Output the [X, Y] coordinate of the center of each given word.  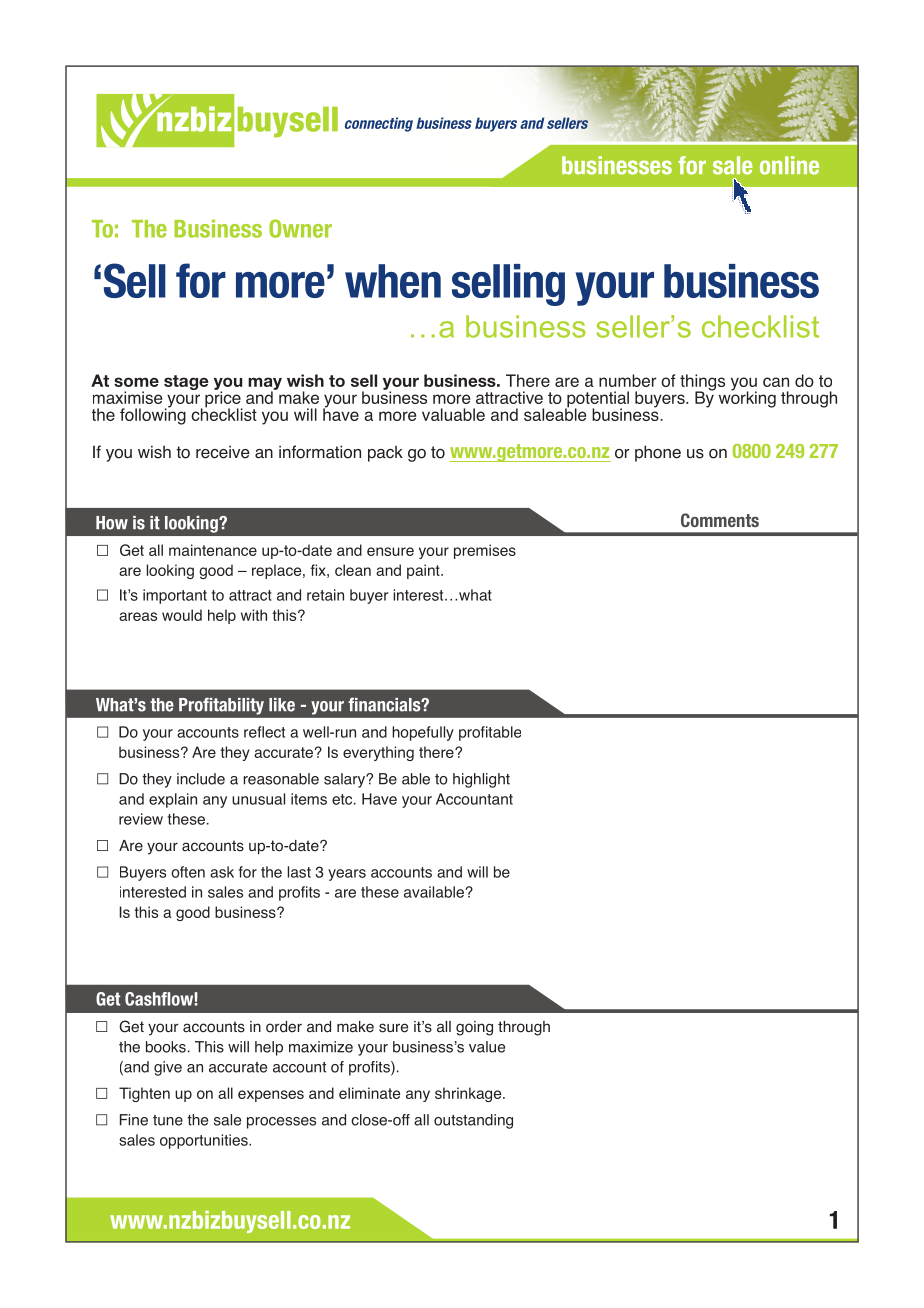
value [487, 1047]
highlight [481, 780]
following [153, 415]
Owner [300, 228]
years [347, 875]
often [188, 872]
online [789, 165]
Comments [720, 520]
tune [168, 1120]
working [747, 398]
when [393, 281]
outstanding [473, 1121]
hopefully [423, 733]
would [182, 615]
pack [385, 454]
